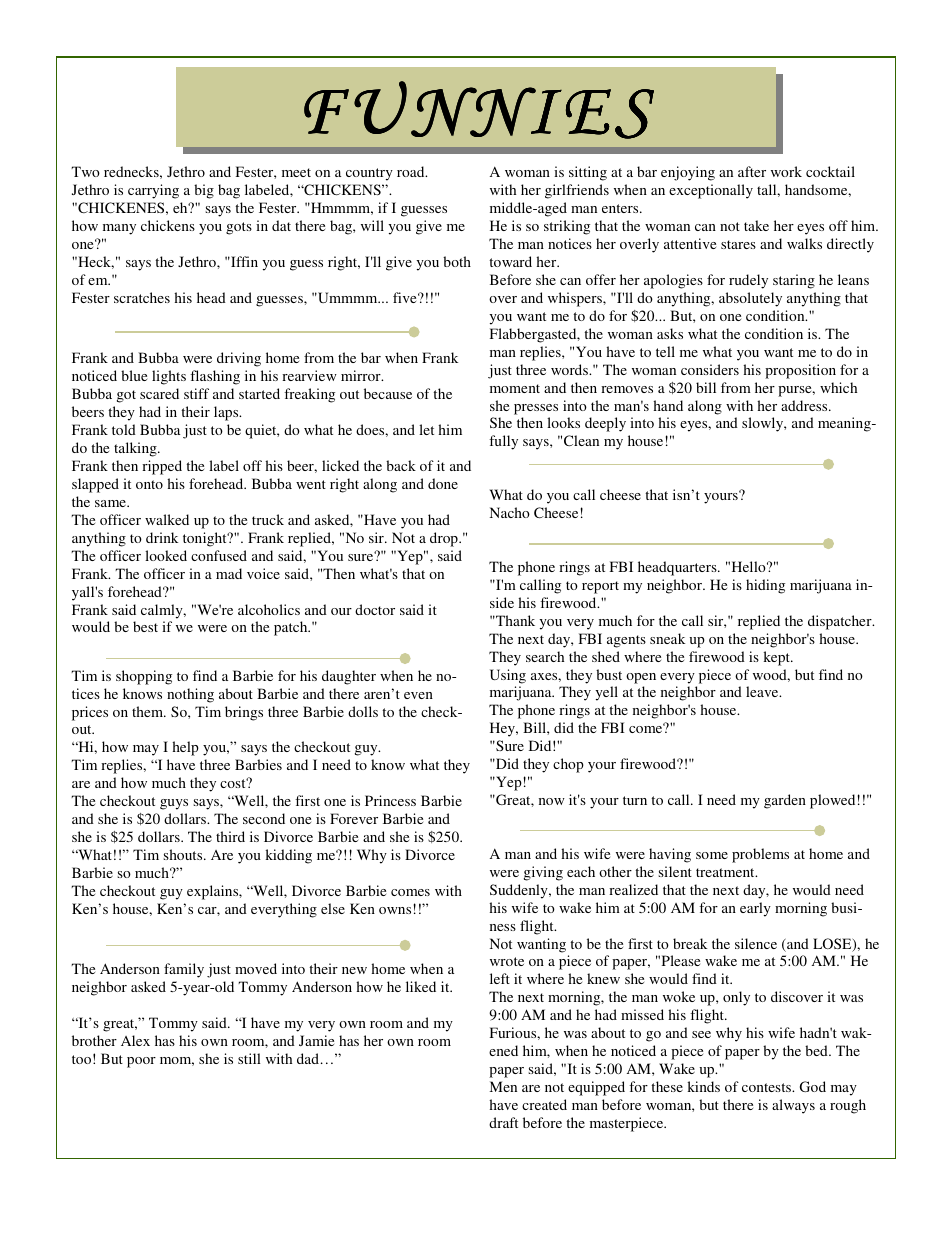 The height and width of the screenshot is (1233, 952). I want to click on even, so click(418, 695).
